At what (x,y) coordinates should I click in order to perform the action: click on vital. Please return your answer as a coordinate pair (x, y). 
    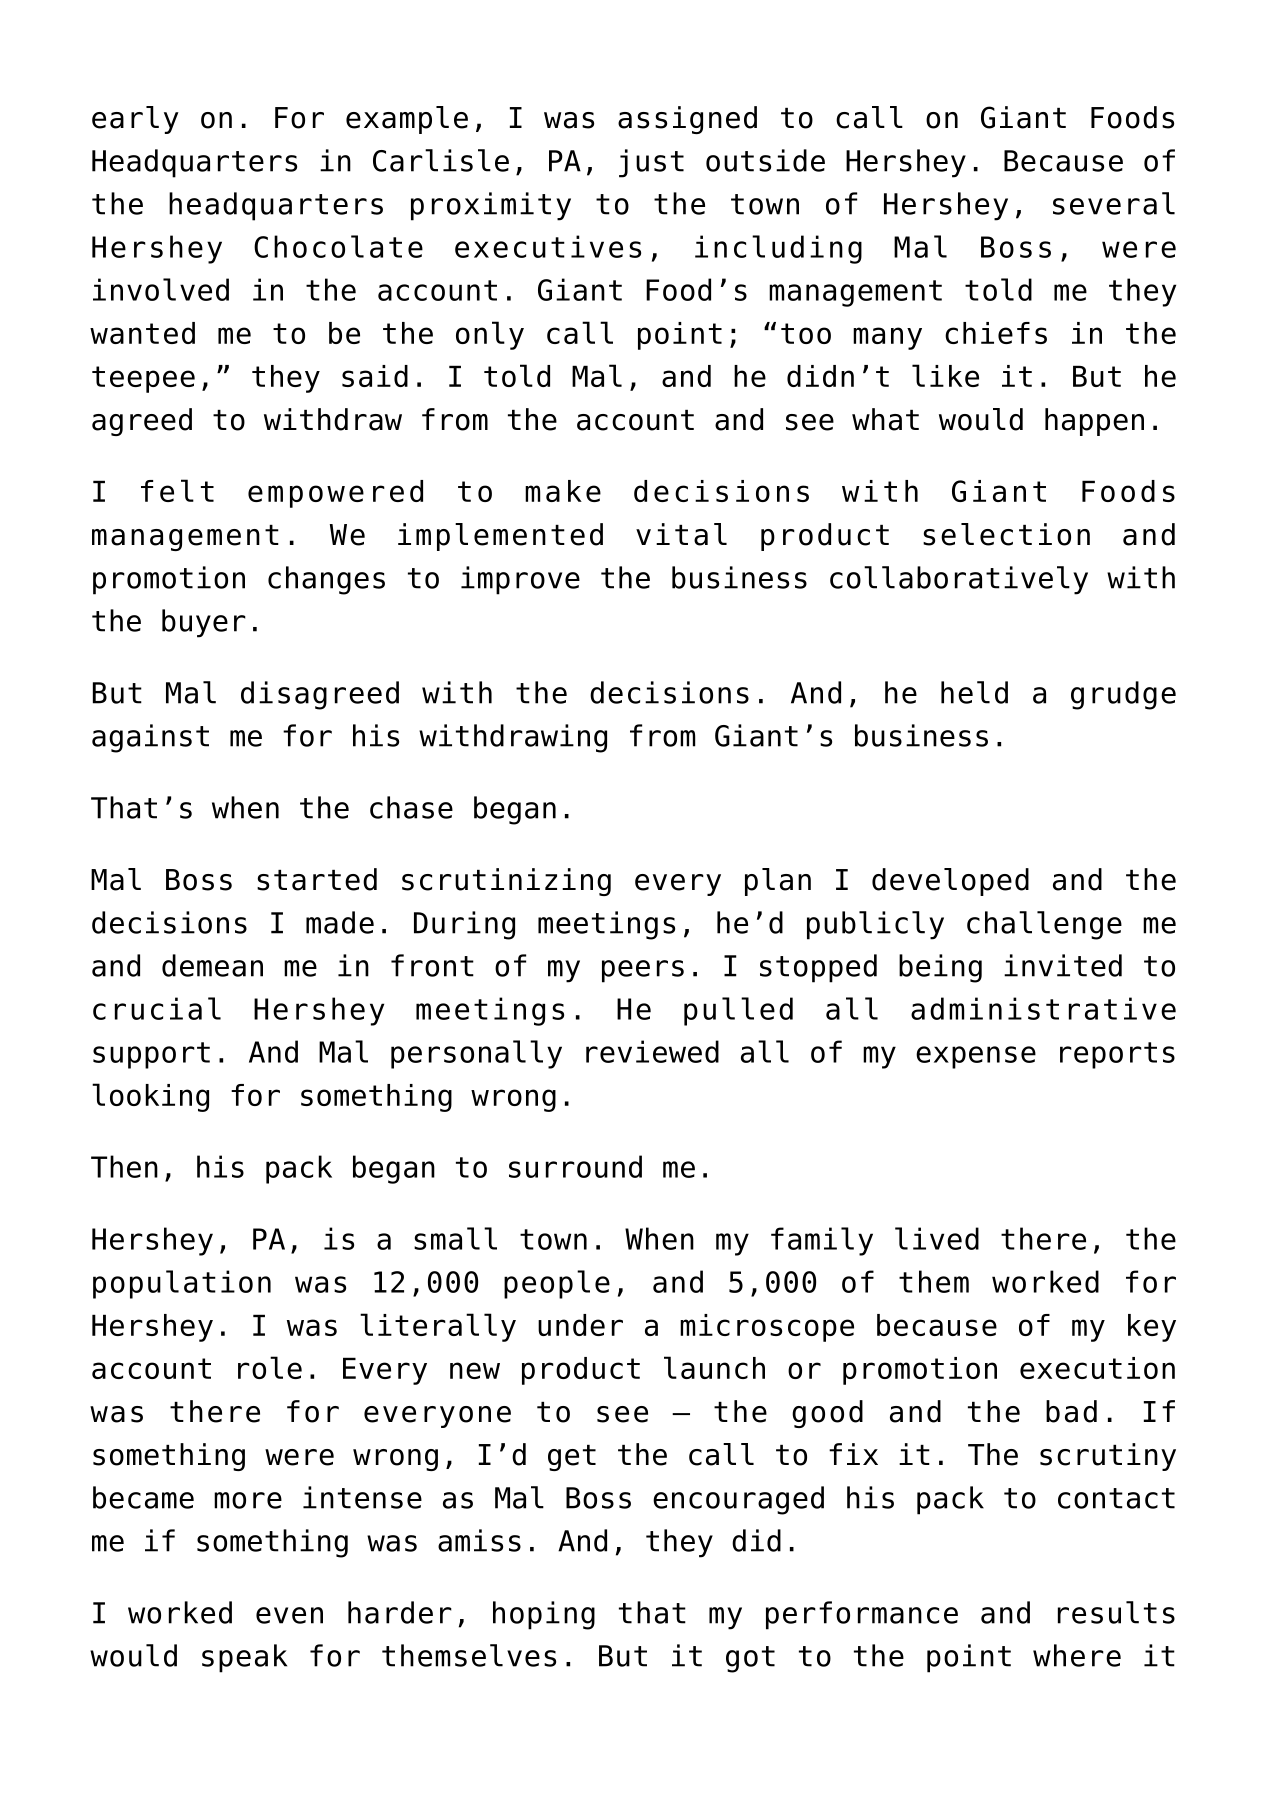
    Looking at the image, I should click on (681, 534).
